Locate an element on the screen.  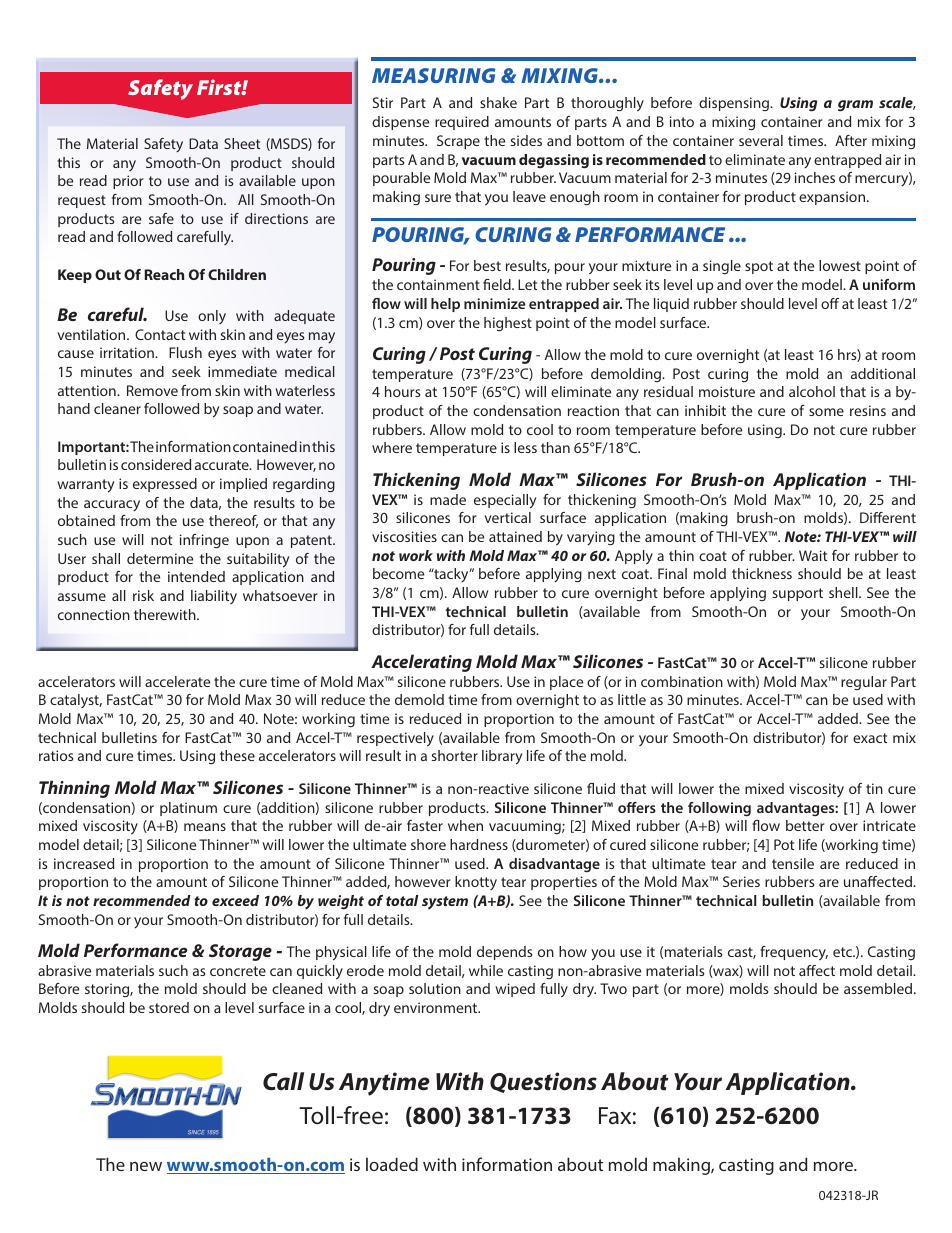
exceed is located at coordinates (235, 900).
